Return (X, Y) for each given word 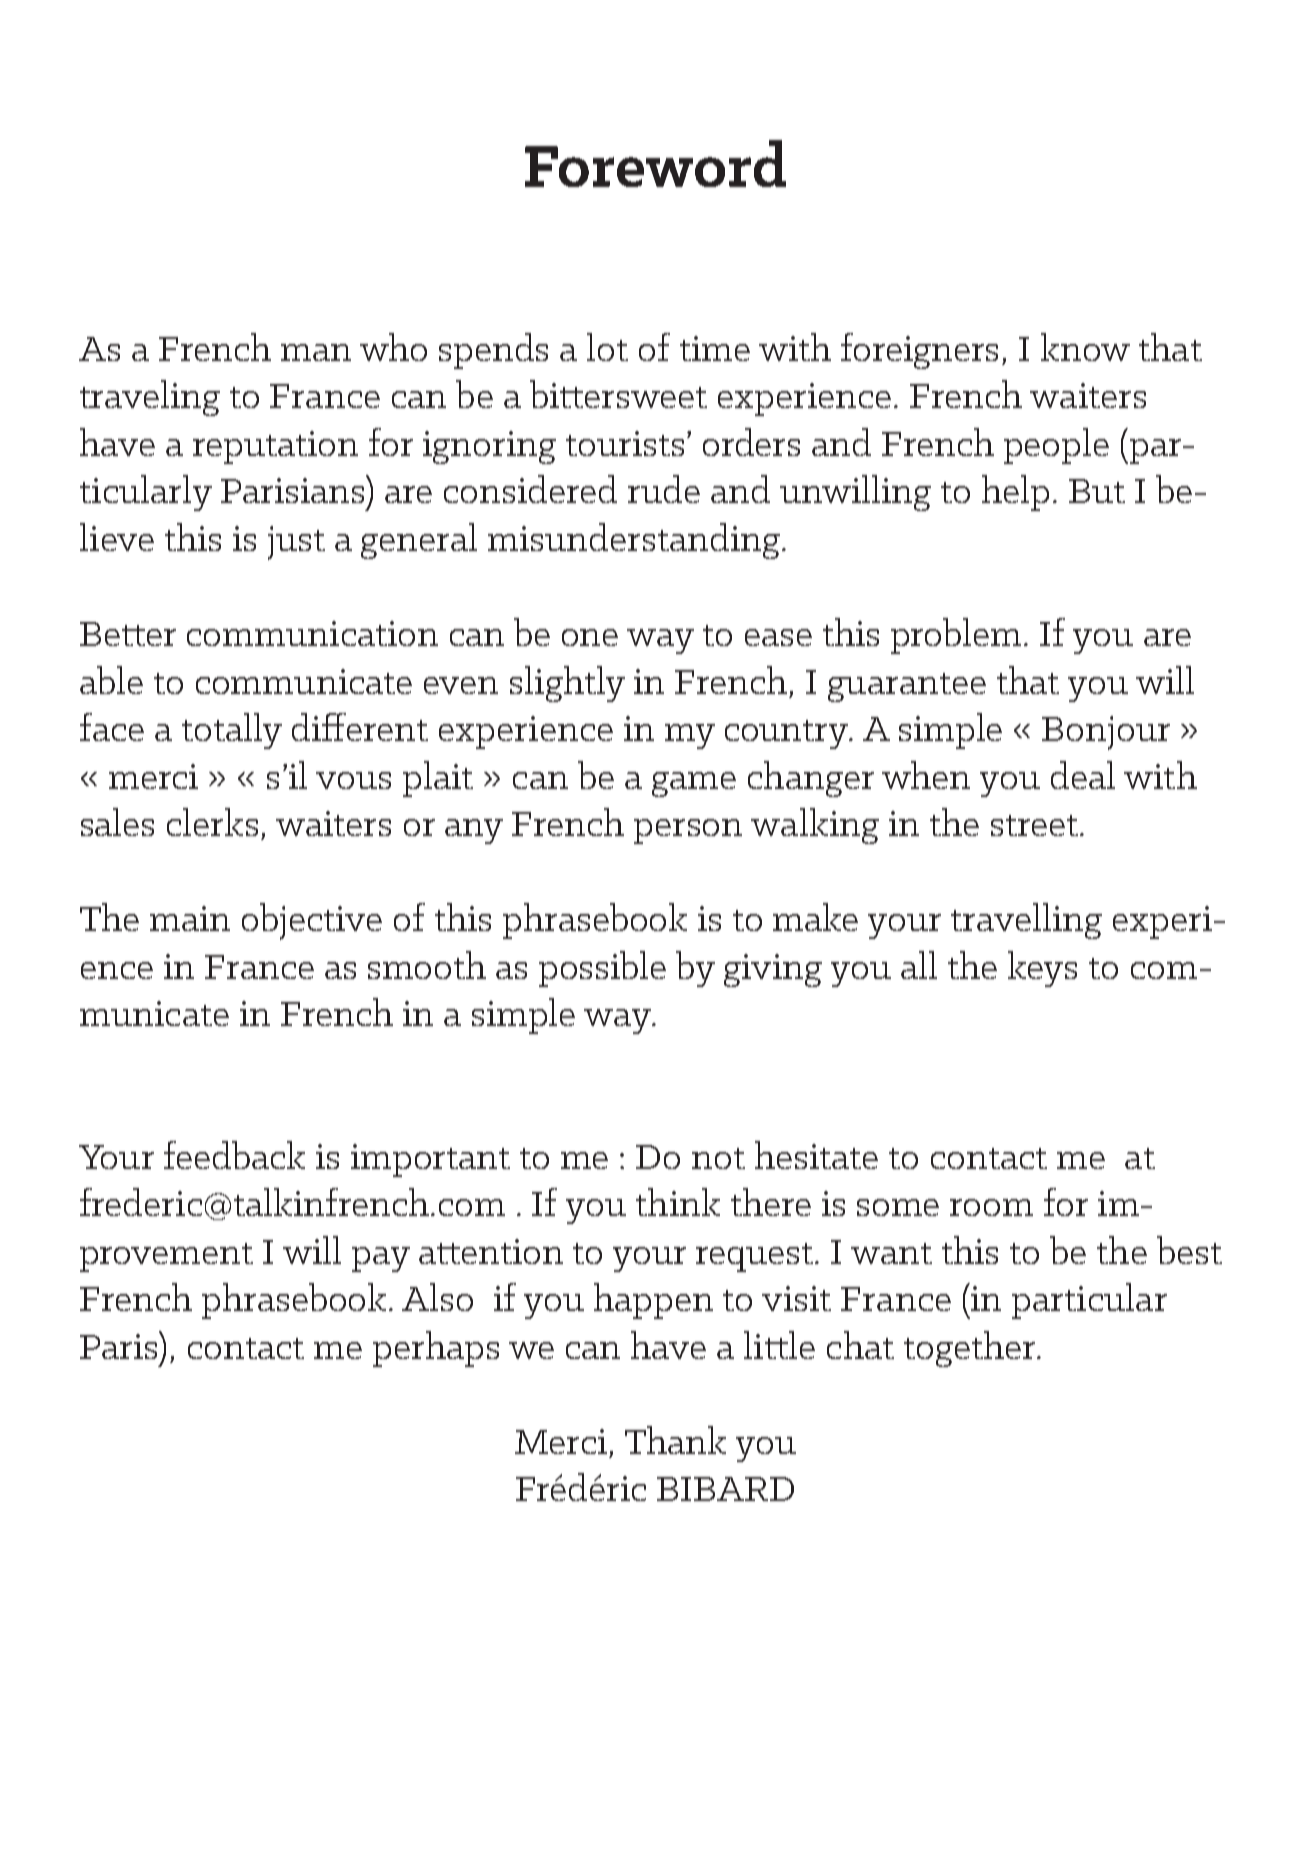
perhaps (436, 1349)
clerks (212, 822)
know (1085, 347)
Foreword (655, 163)
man (316, 352)
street (1034, 825)
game (694, 784)
